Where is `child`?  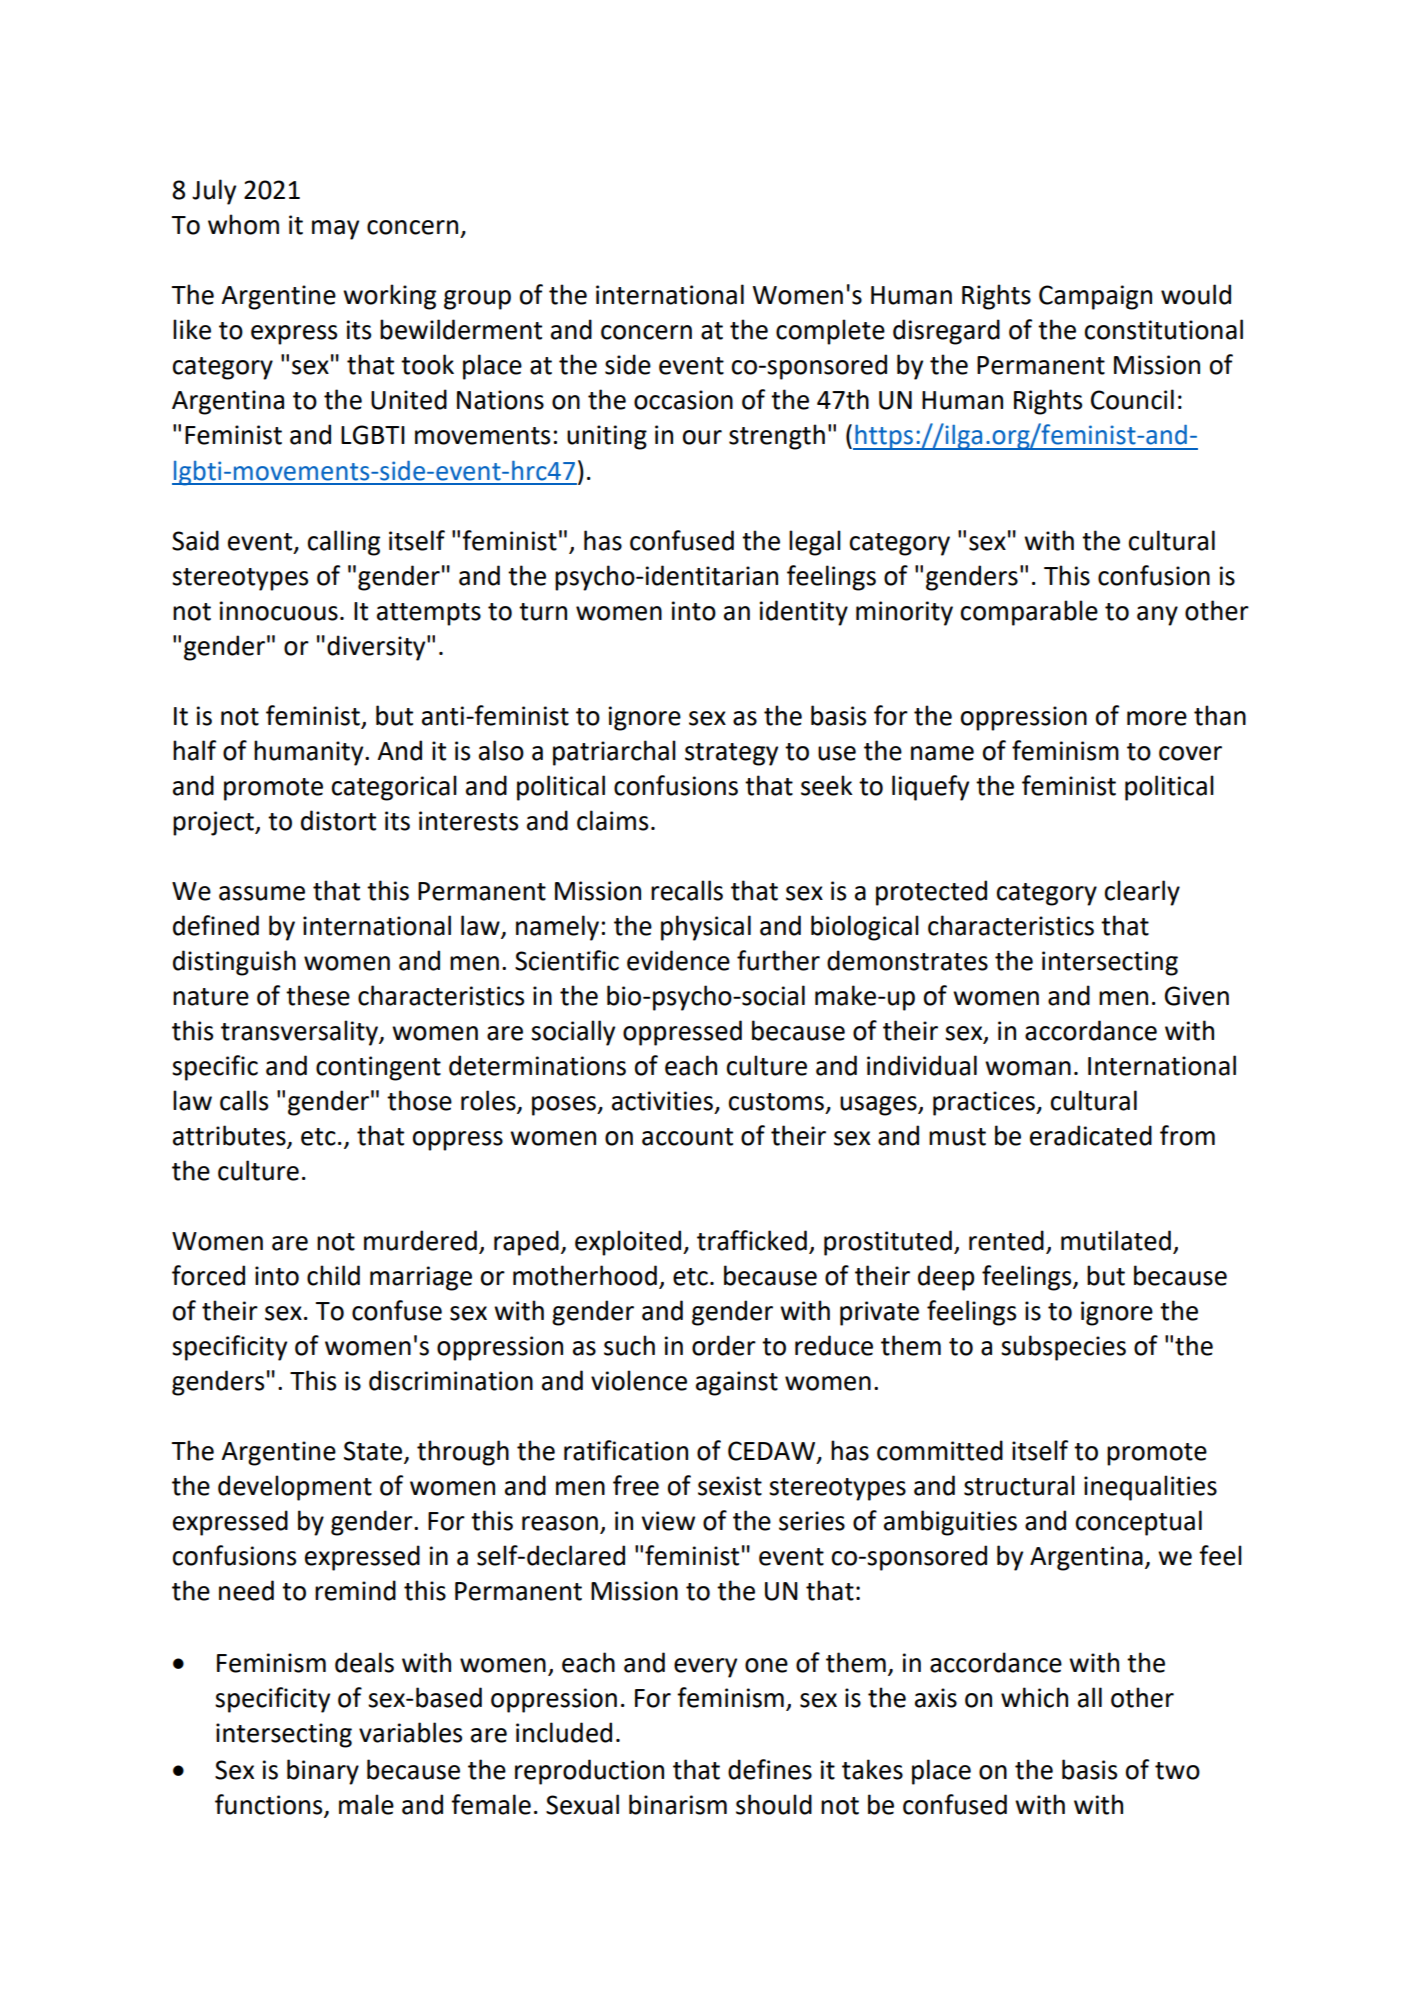
child is located at coordinates (333, 1275).
